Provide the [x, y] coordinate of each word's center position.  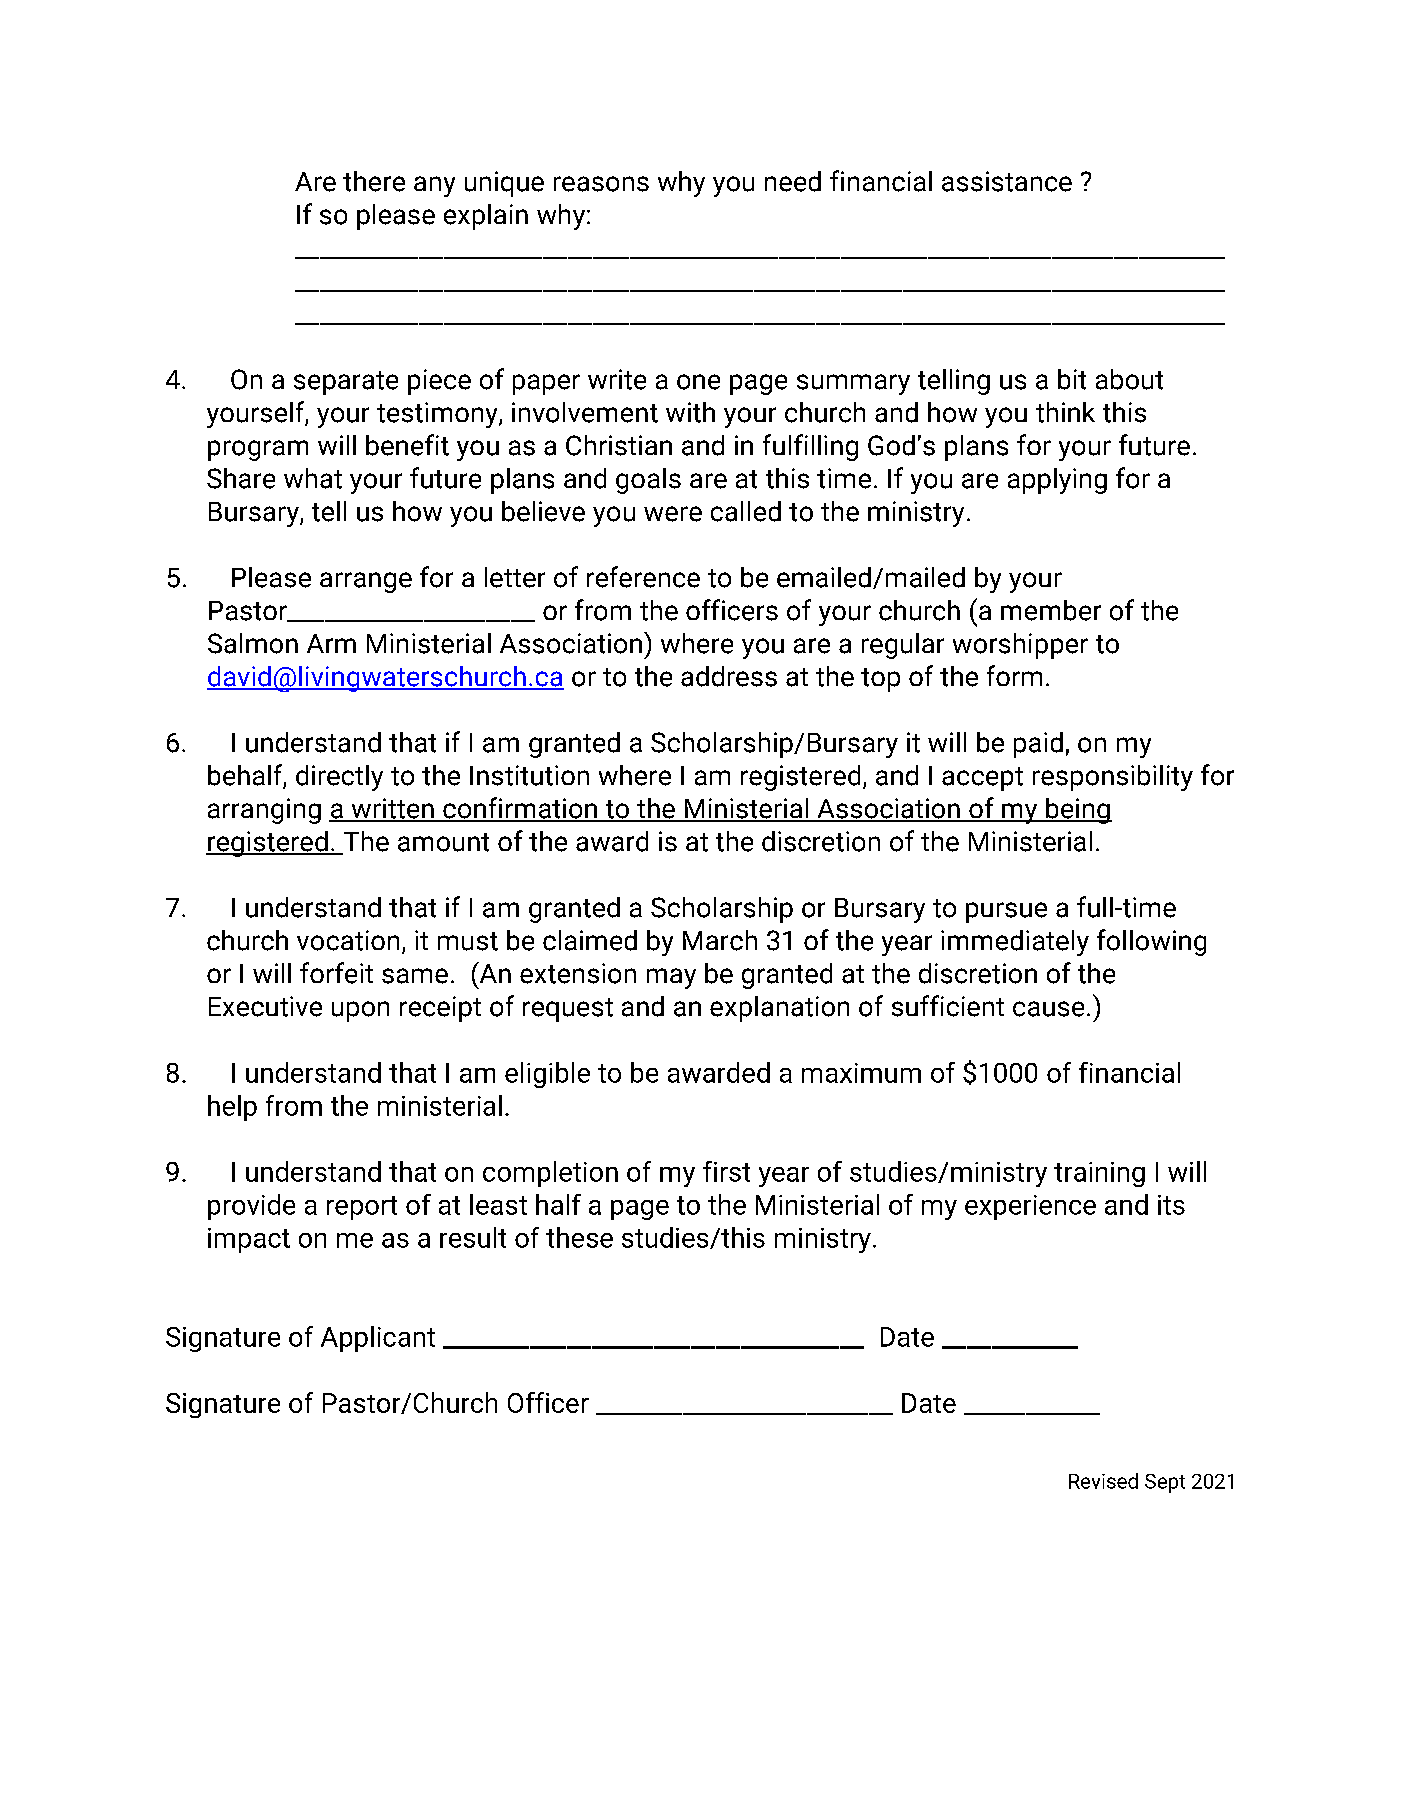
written [392, 809]
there [374, 181]
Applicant [378, 1339]
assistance [1007, 181]
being [1078, 811]
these [579, 1237]
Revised [1103, 1481]
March [720, 940]
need [793, 181]
